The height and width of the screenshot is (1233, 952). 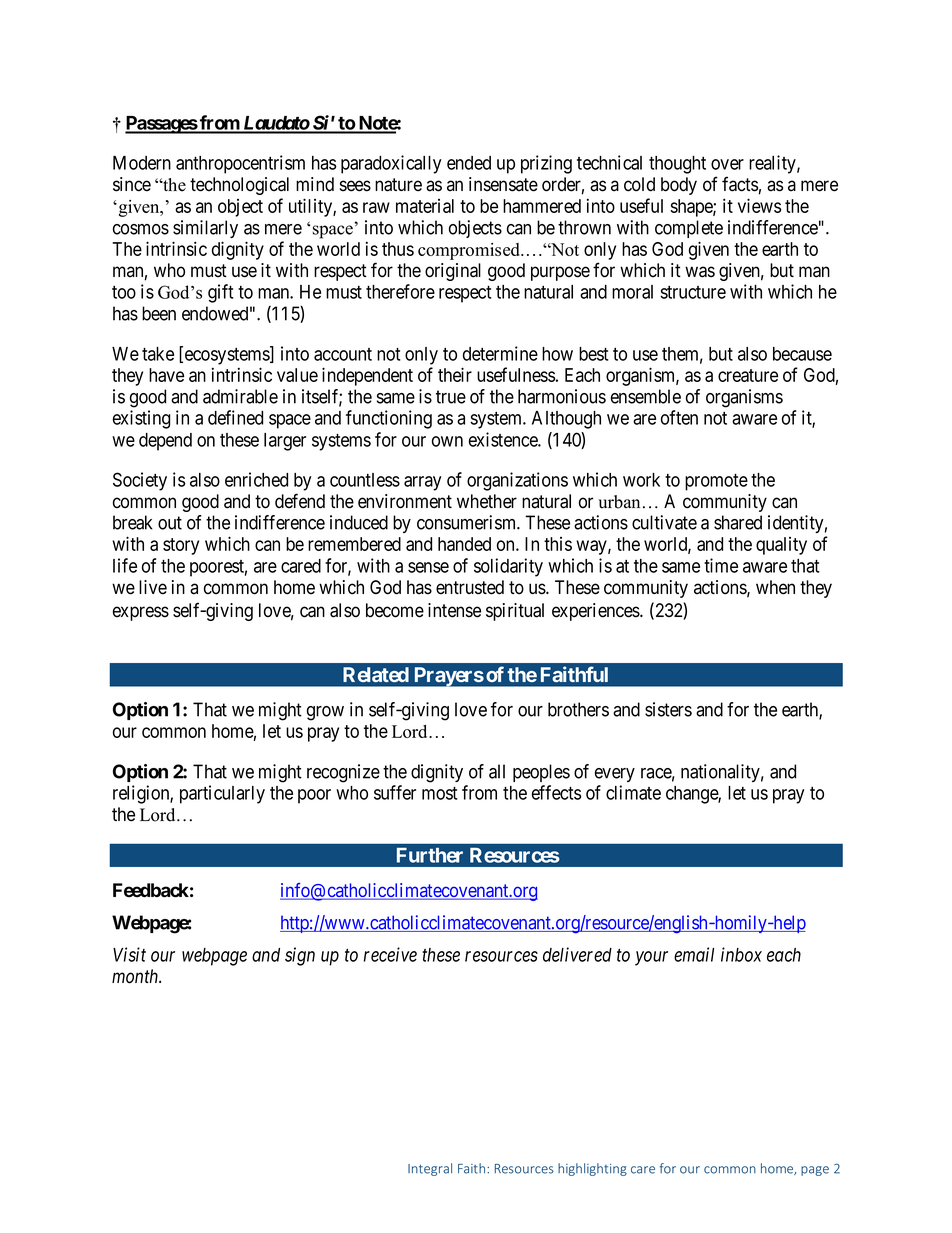 I want to click on facts, so click(x=740, y=184).
